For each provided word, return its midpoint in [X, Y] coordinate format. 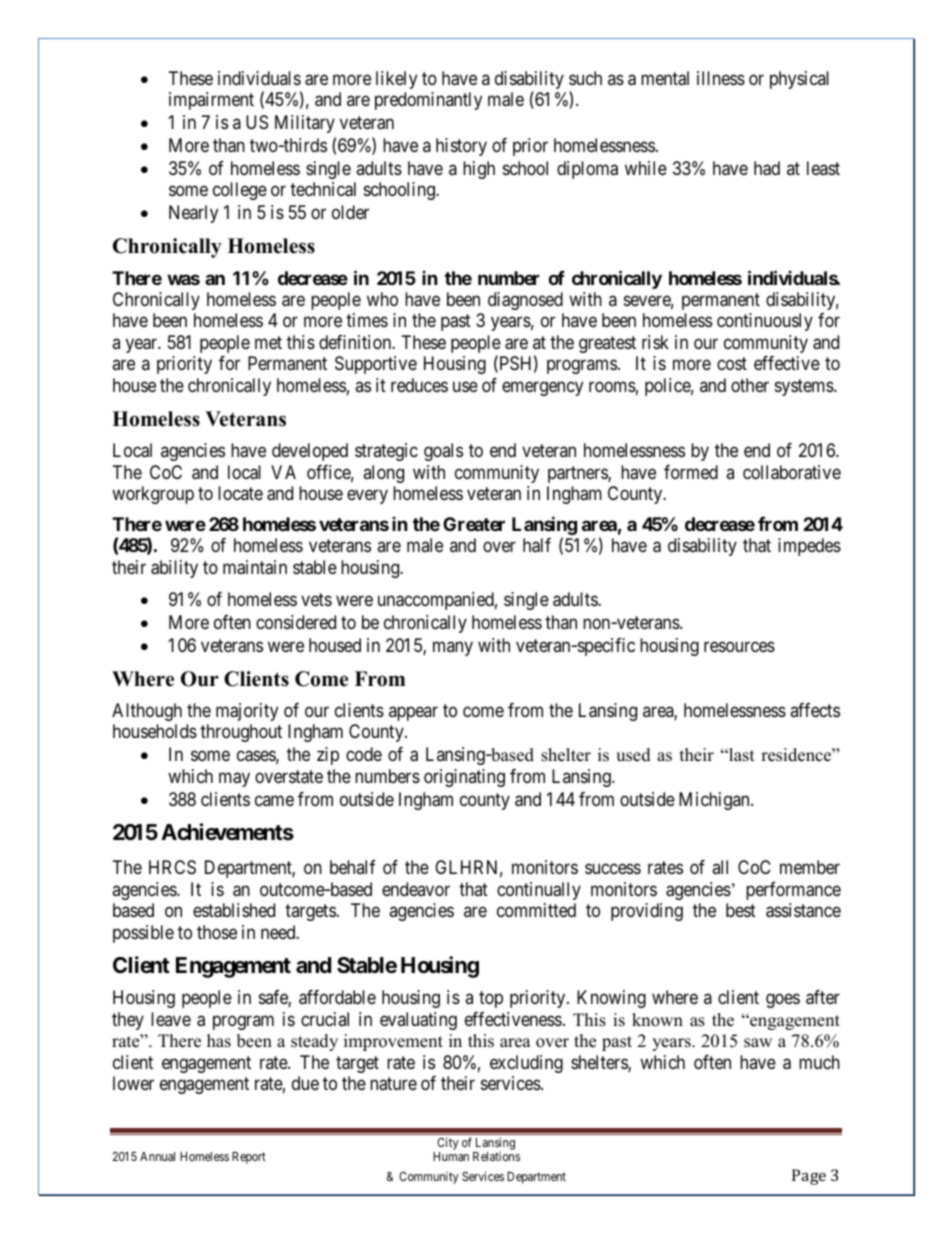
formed [691, 472]
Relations [496, 1156]
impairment [211, 101]
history [461, 147]
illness [721, 78]
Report [249, 1158]
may [234, 779]
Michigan [715, 801]
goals [443, 452]
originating [464, 778]
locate [240, 493]
